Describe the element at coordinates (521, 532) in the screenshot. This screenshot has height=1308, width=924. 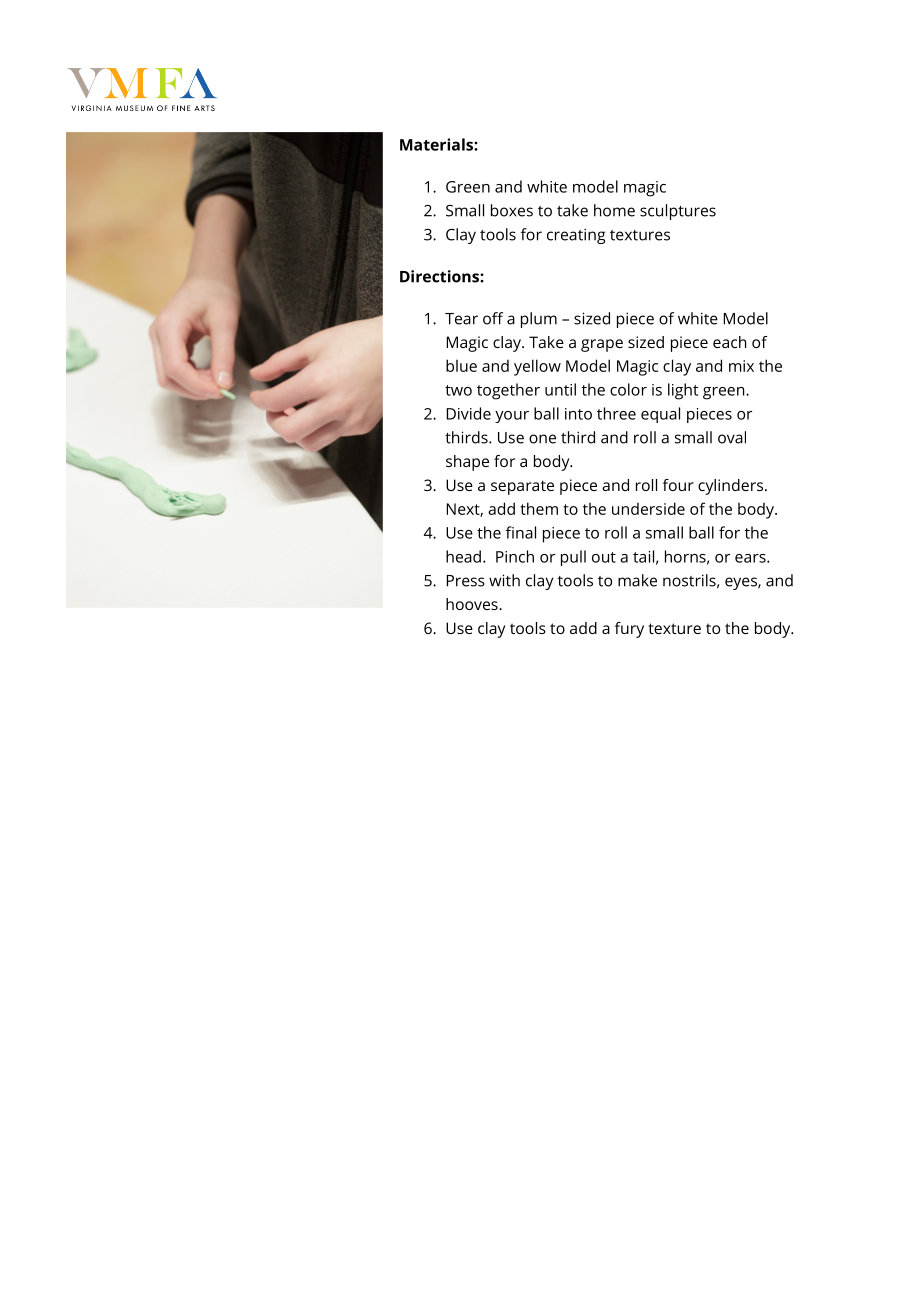
I see `final` at that location.
